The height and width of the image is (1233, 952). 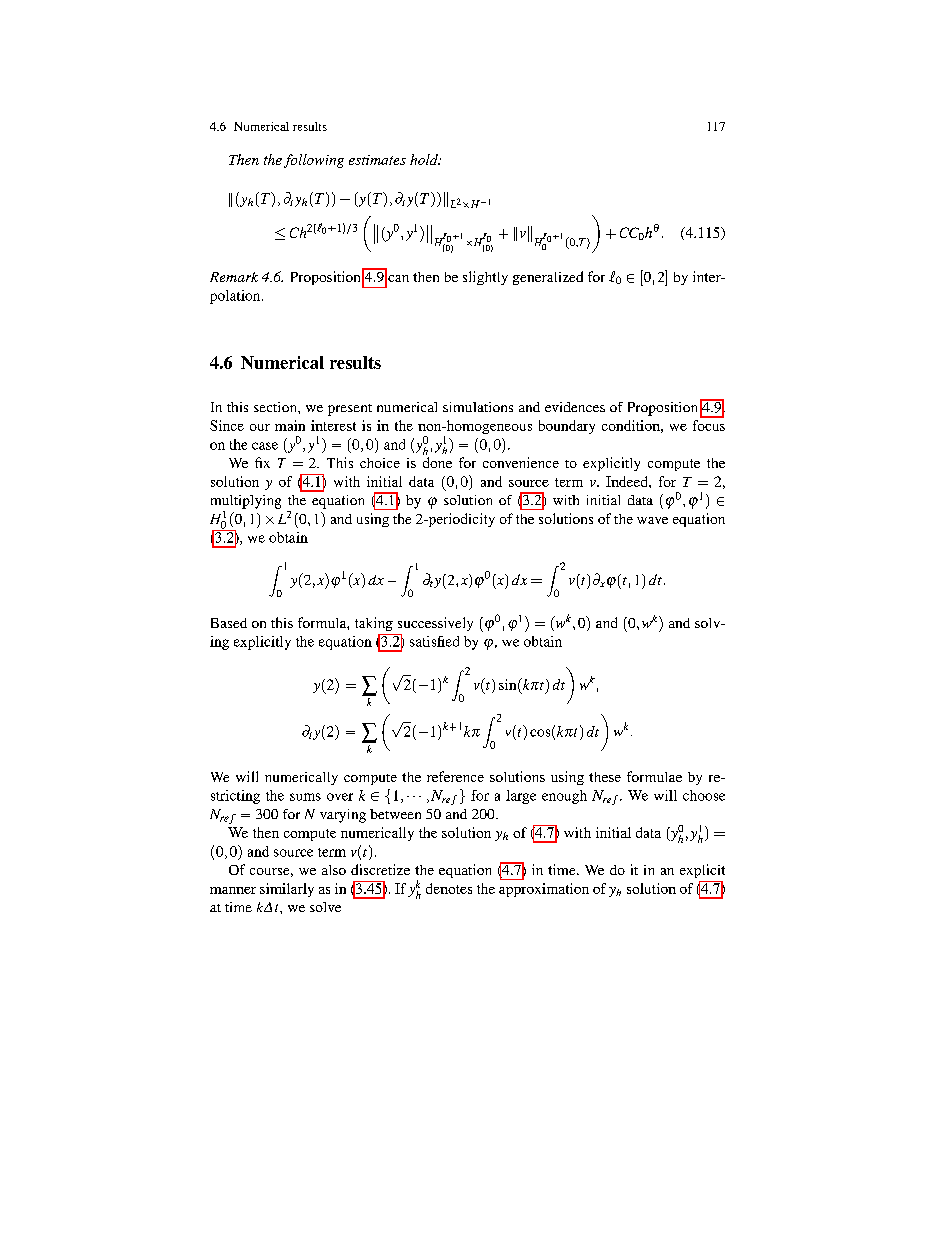 What do you see at coordinates (314, 161) in the image?
I see `following` at bounding box center [314, 161].
